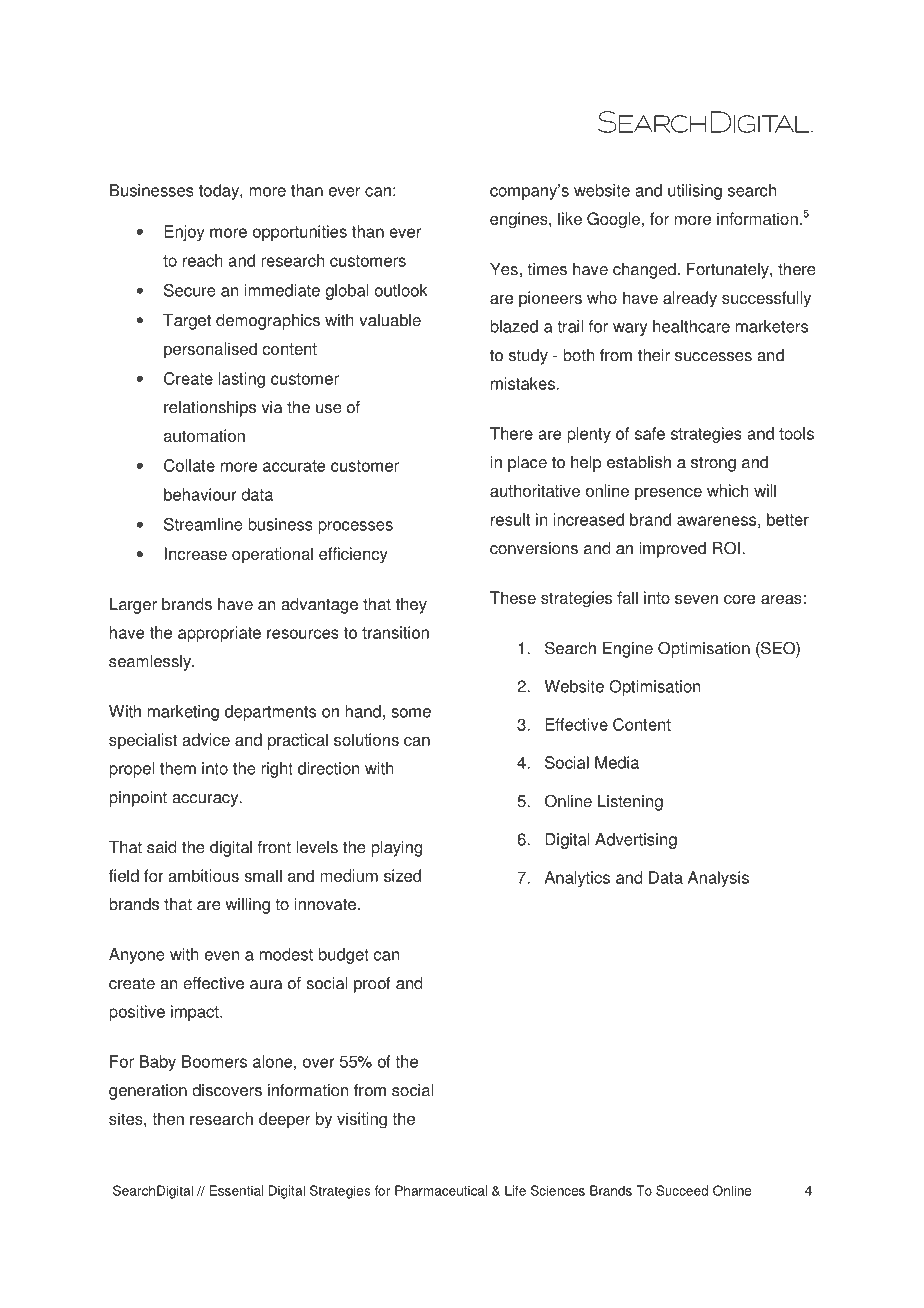 This image has width=924, height=1308. Describe the element at coordinates (504, 269) in the image. I see `Yes` at that location.
